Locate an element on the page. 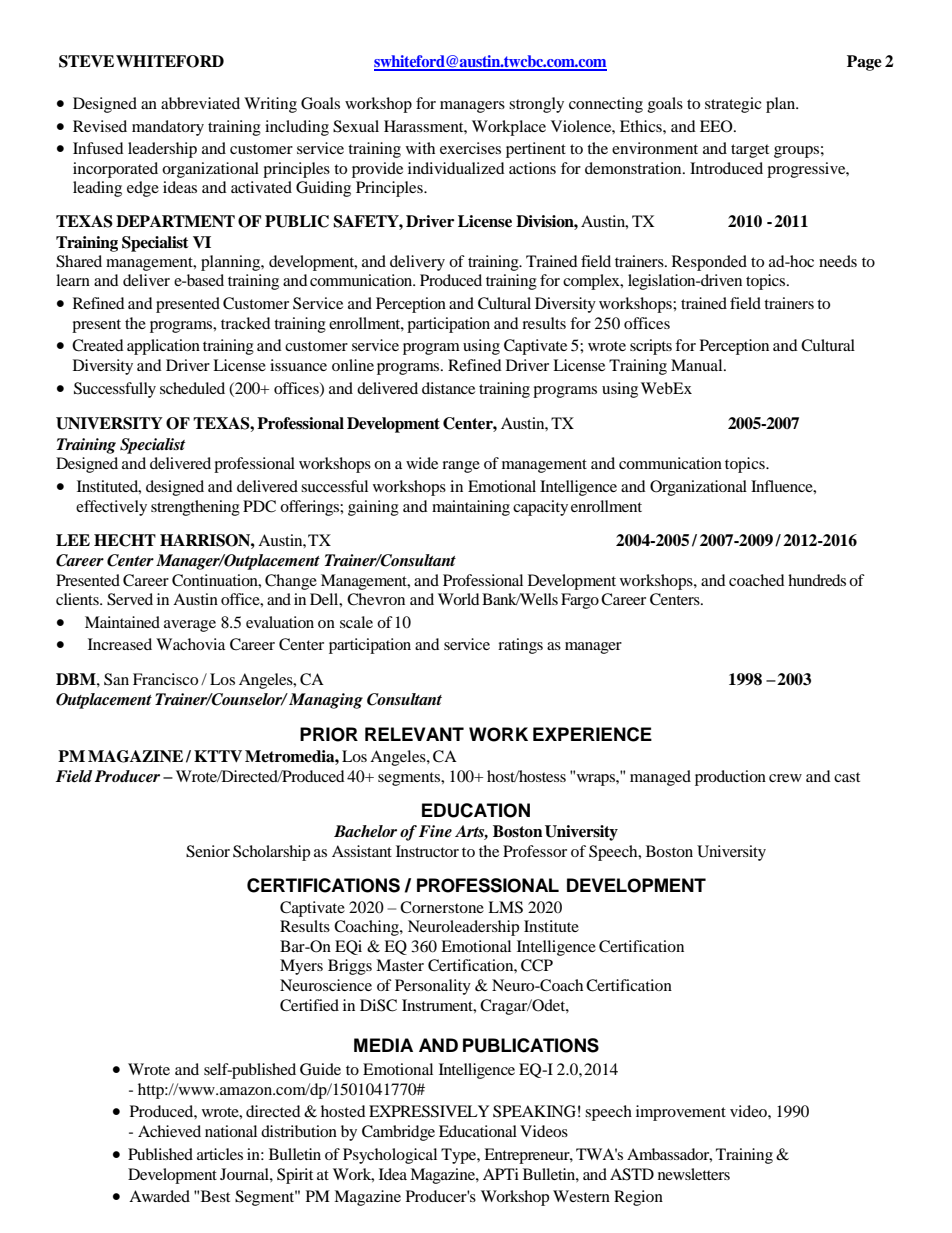 The image size is (952, 1233). Psychological is located at coordinates (390, 1156).
